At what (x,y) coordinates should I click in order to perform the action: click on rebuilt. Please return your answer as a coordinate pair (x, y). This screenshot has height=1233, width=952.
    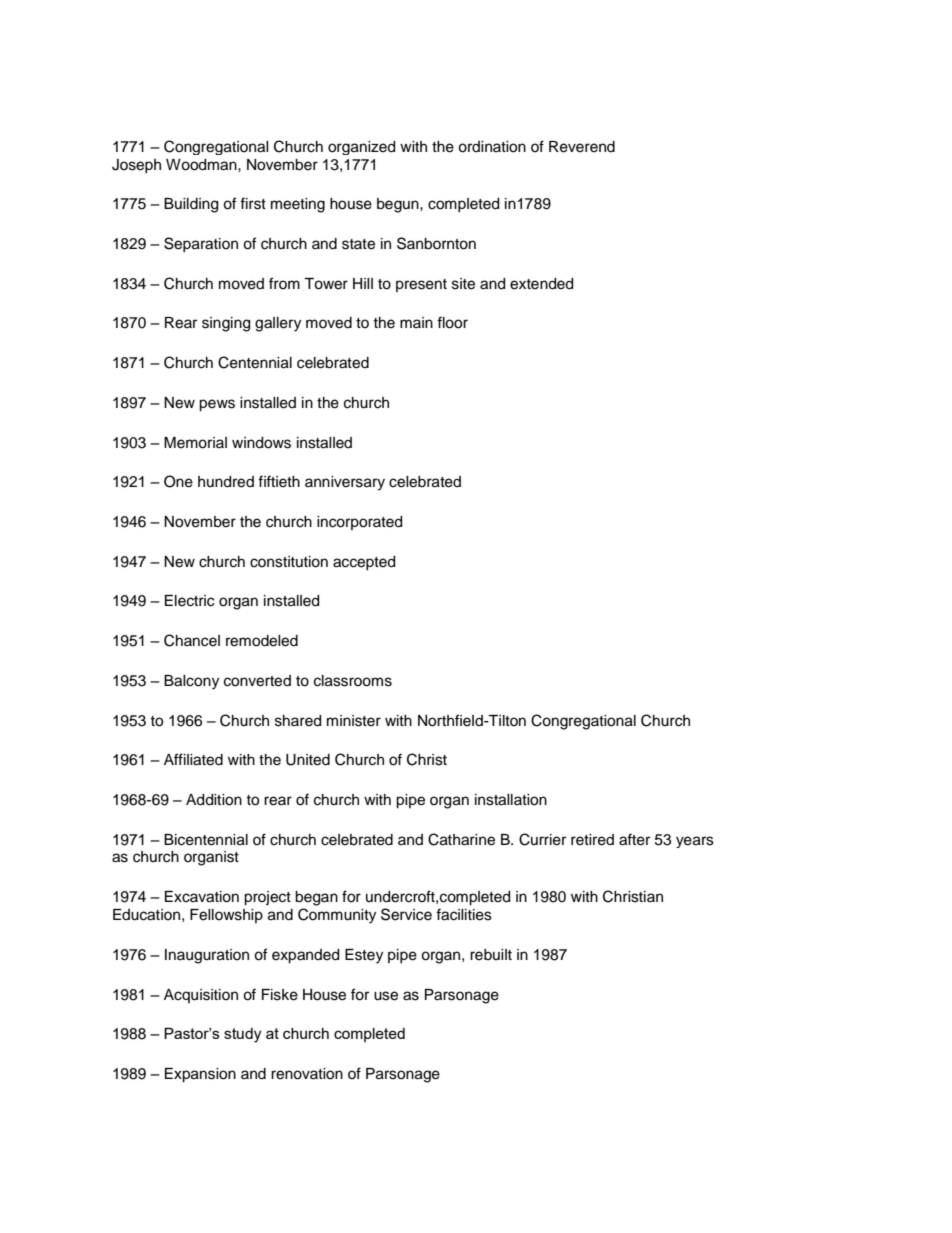
    Looking at the image, I should click on (491, 955).
